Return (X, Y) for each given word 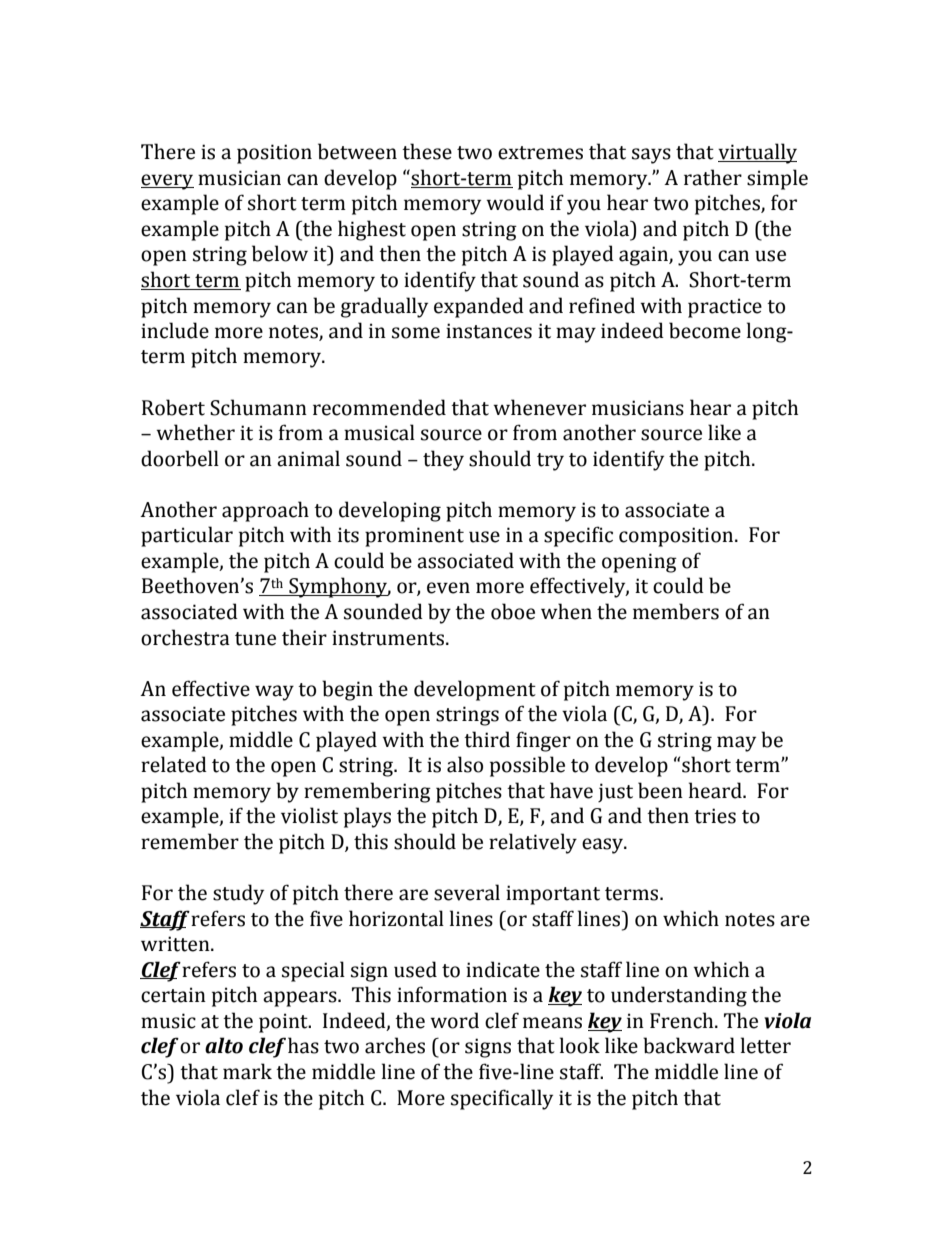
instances (489, 331)
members (676, 611)
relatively (533, 843)
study (238, 894)
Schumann (258, 407)
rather (713, 177)
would (515, 202)
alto (224, 1045)
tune (255, 639)
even (448, 588)
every (167, 182)
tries (715, 816)
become (705, 330)
